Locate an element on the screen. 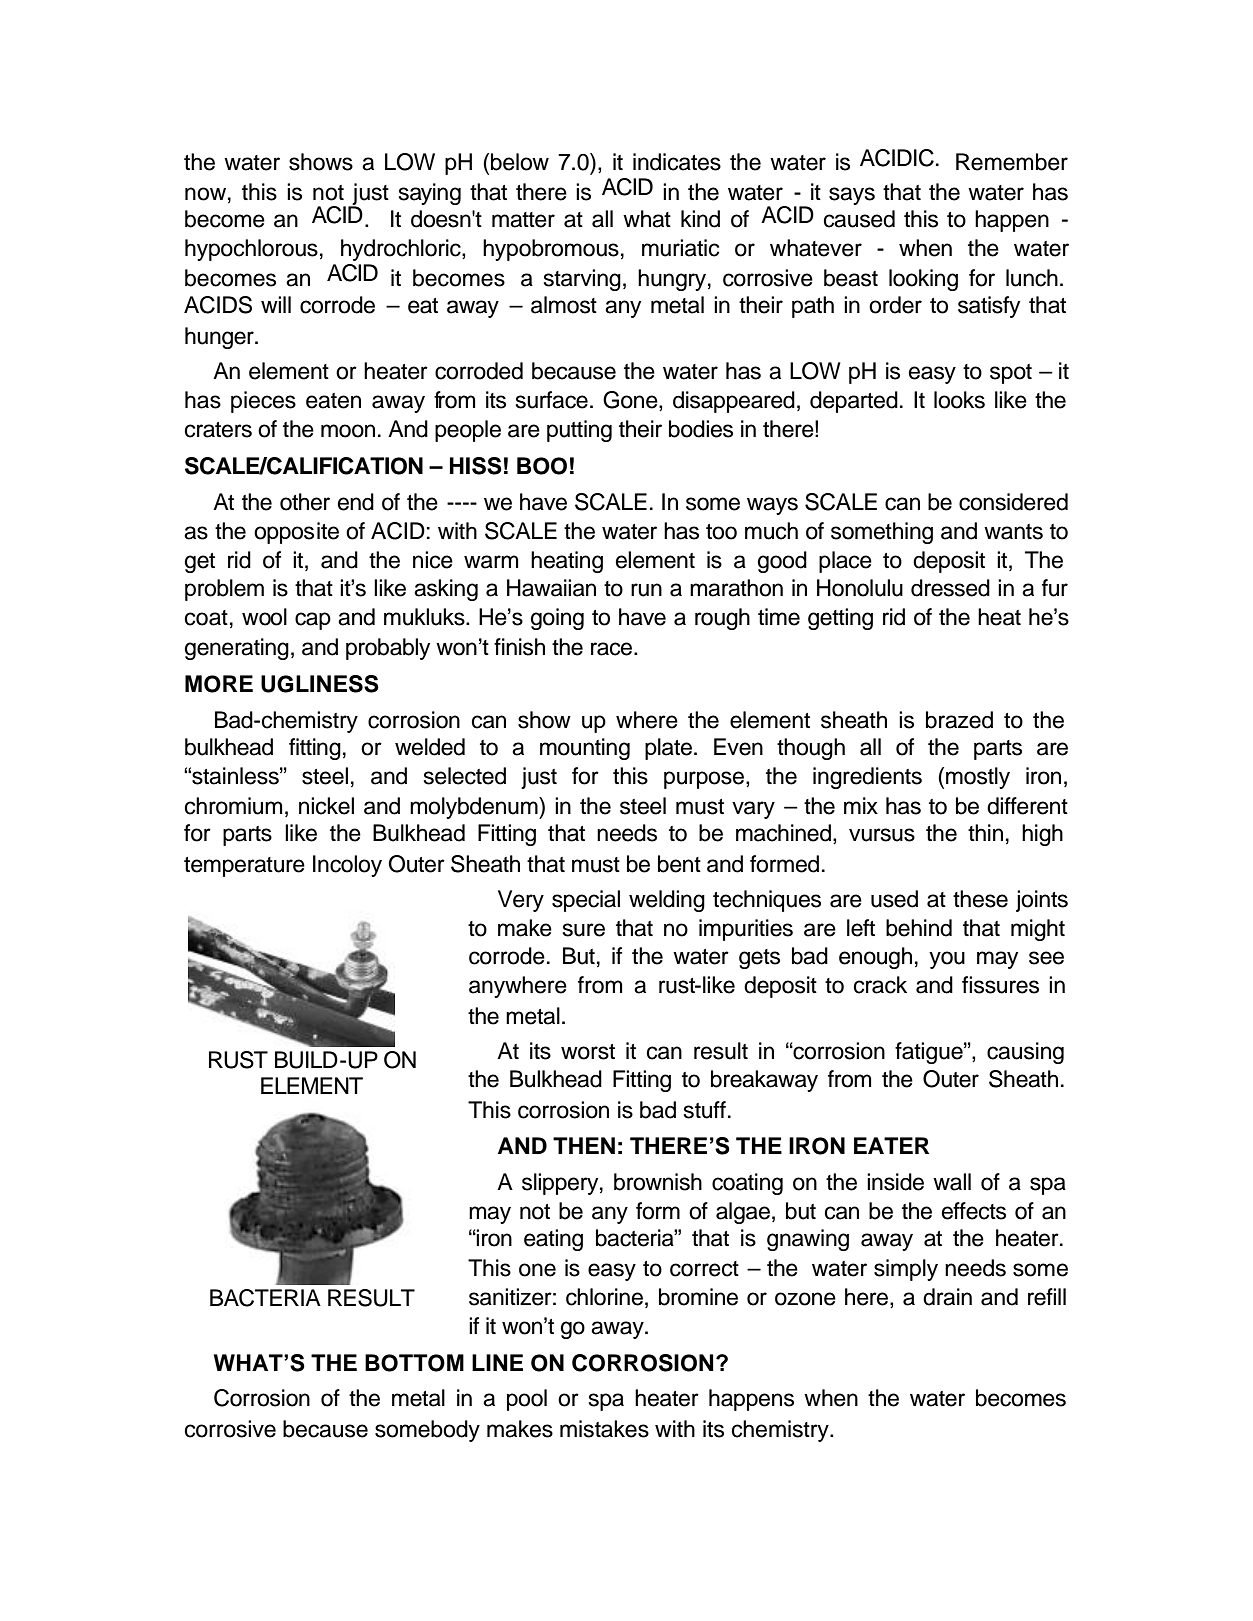 Image resolution: width=1253 pixels, height=1621 pixels. dressed is located at coordinates (950, 588).
